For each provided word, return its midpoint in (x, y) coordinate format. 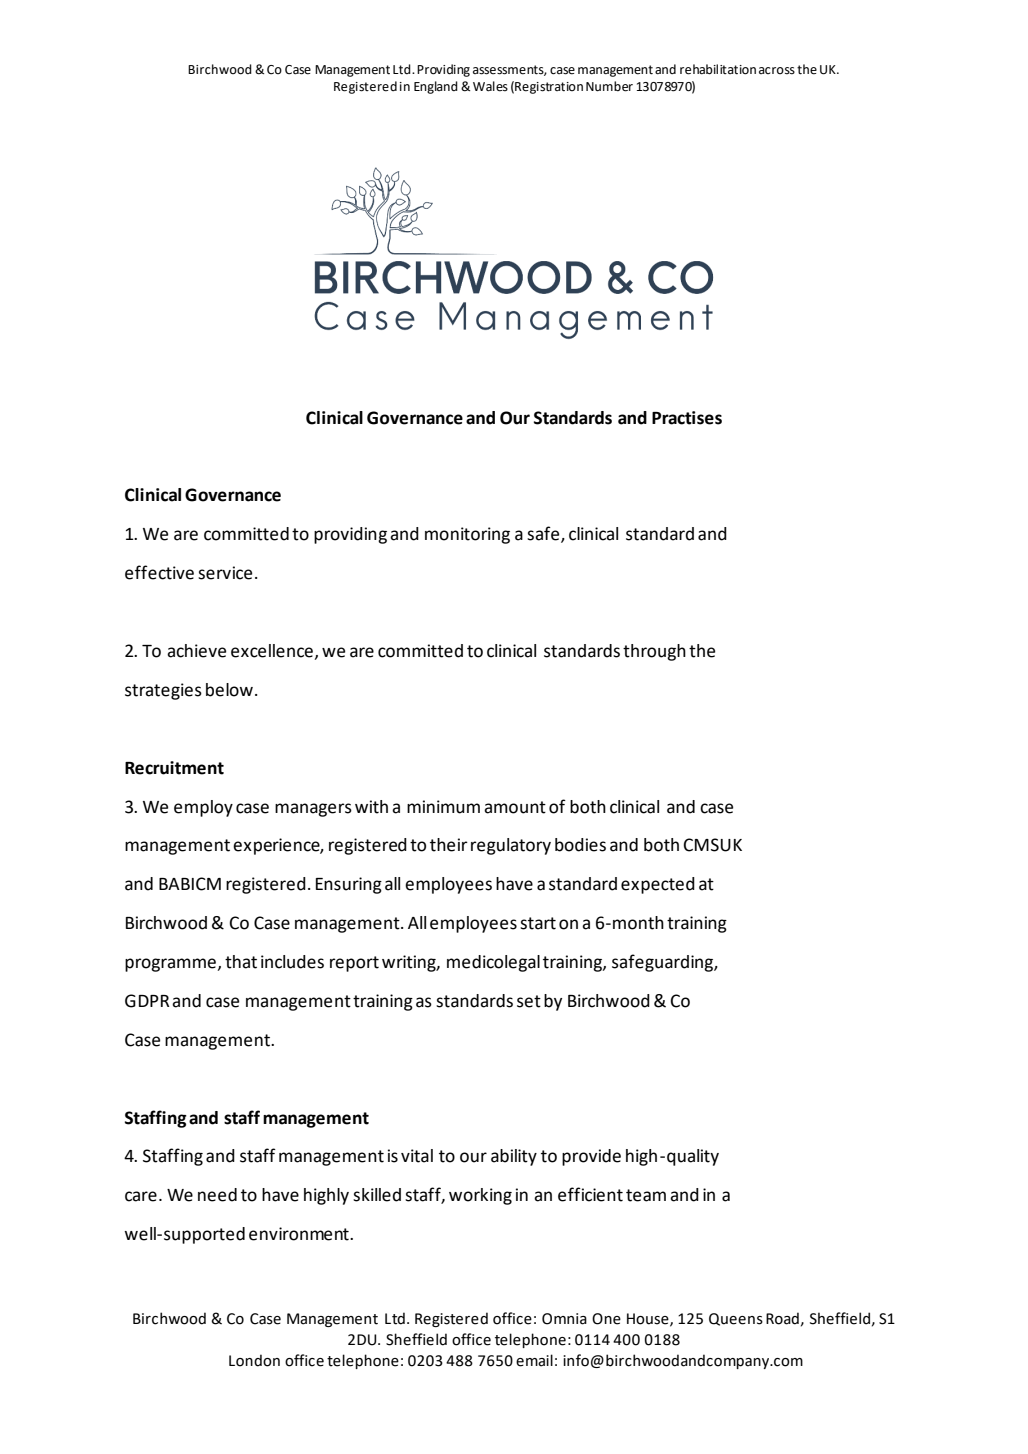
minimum (443, 807)
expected (658, 885)
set (529, 1001)
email (534, 1360)
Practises (687, 418)
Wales (490, 86)
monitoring (467, 535)
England (436, 87)
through (654, 652)
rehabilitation (718, 69)
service (225, 573)
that (241, 962)
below (229, 690)
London (254, 1360)
